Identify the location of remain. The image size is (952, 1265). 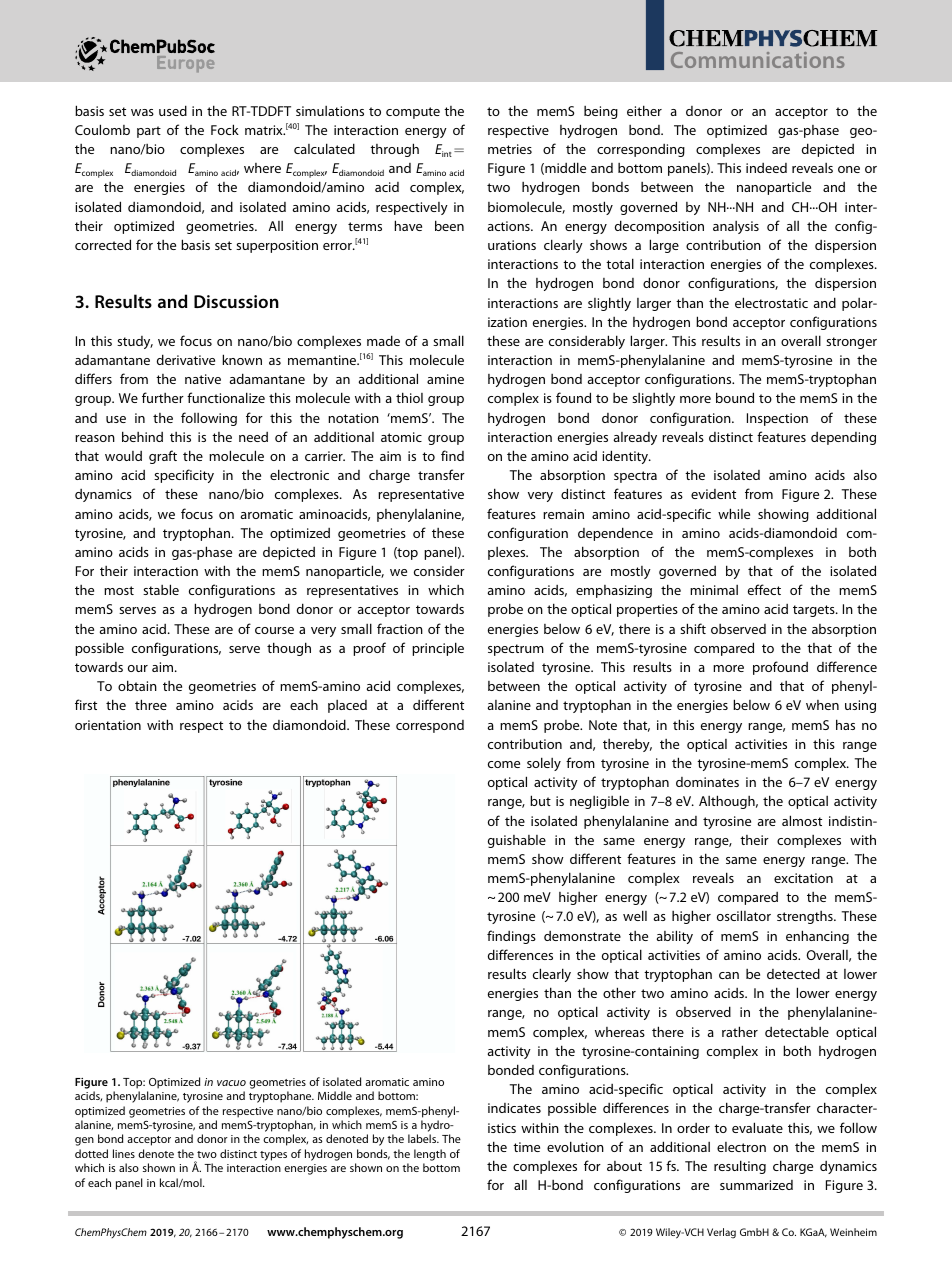
(563, 514).
